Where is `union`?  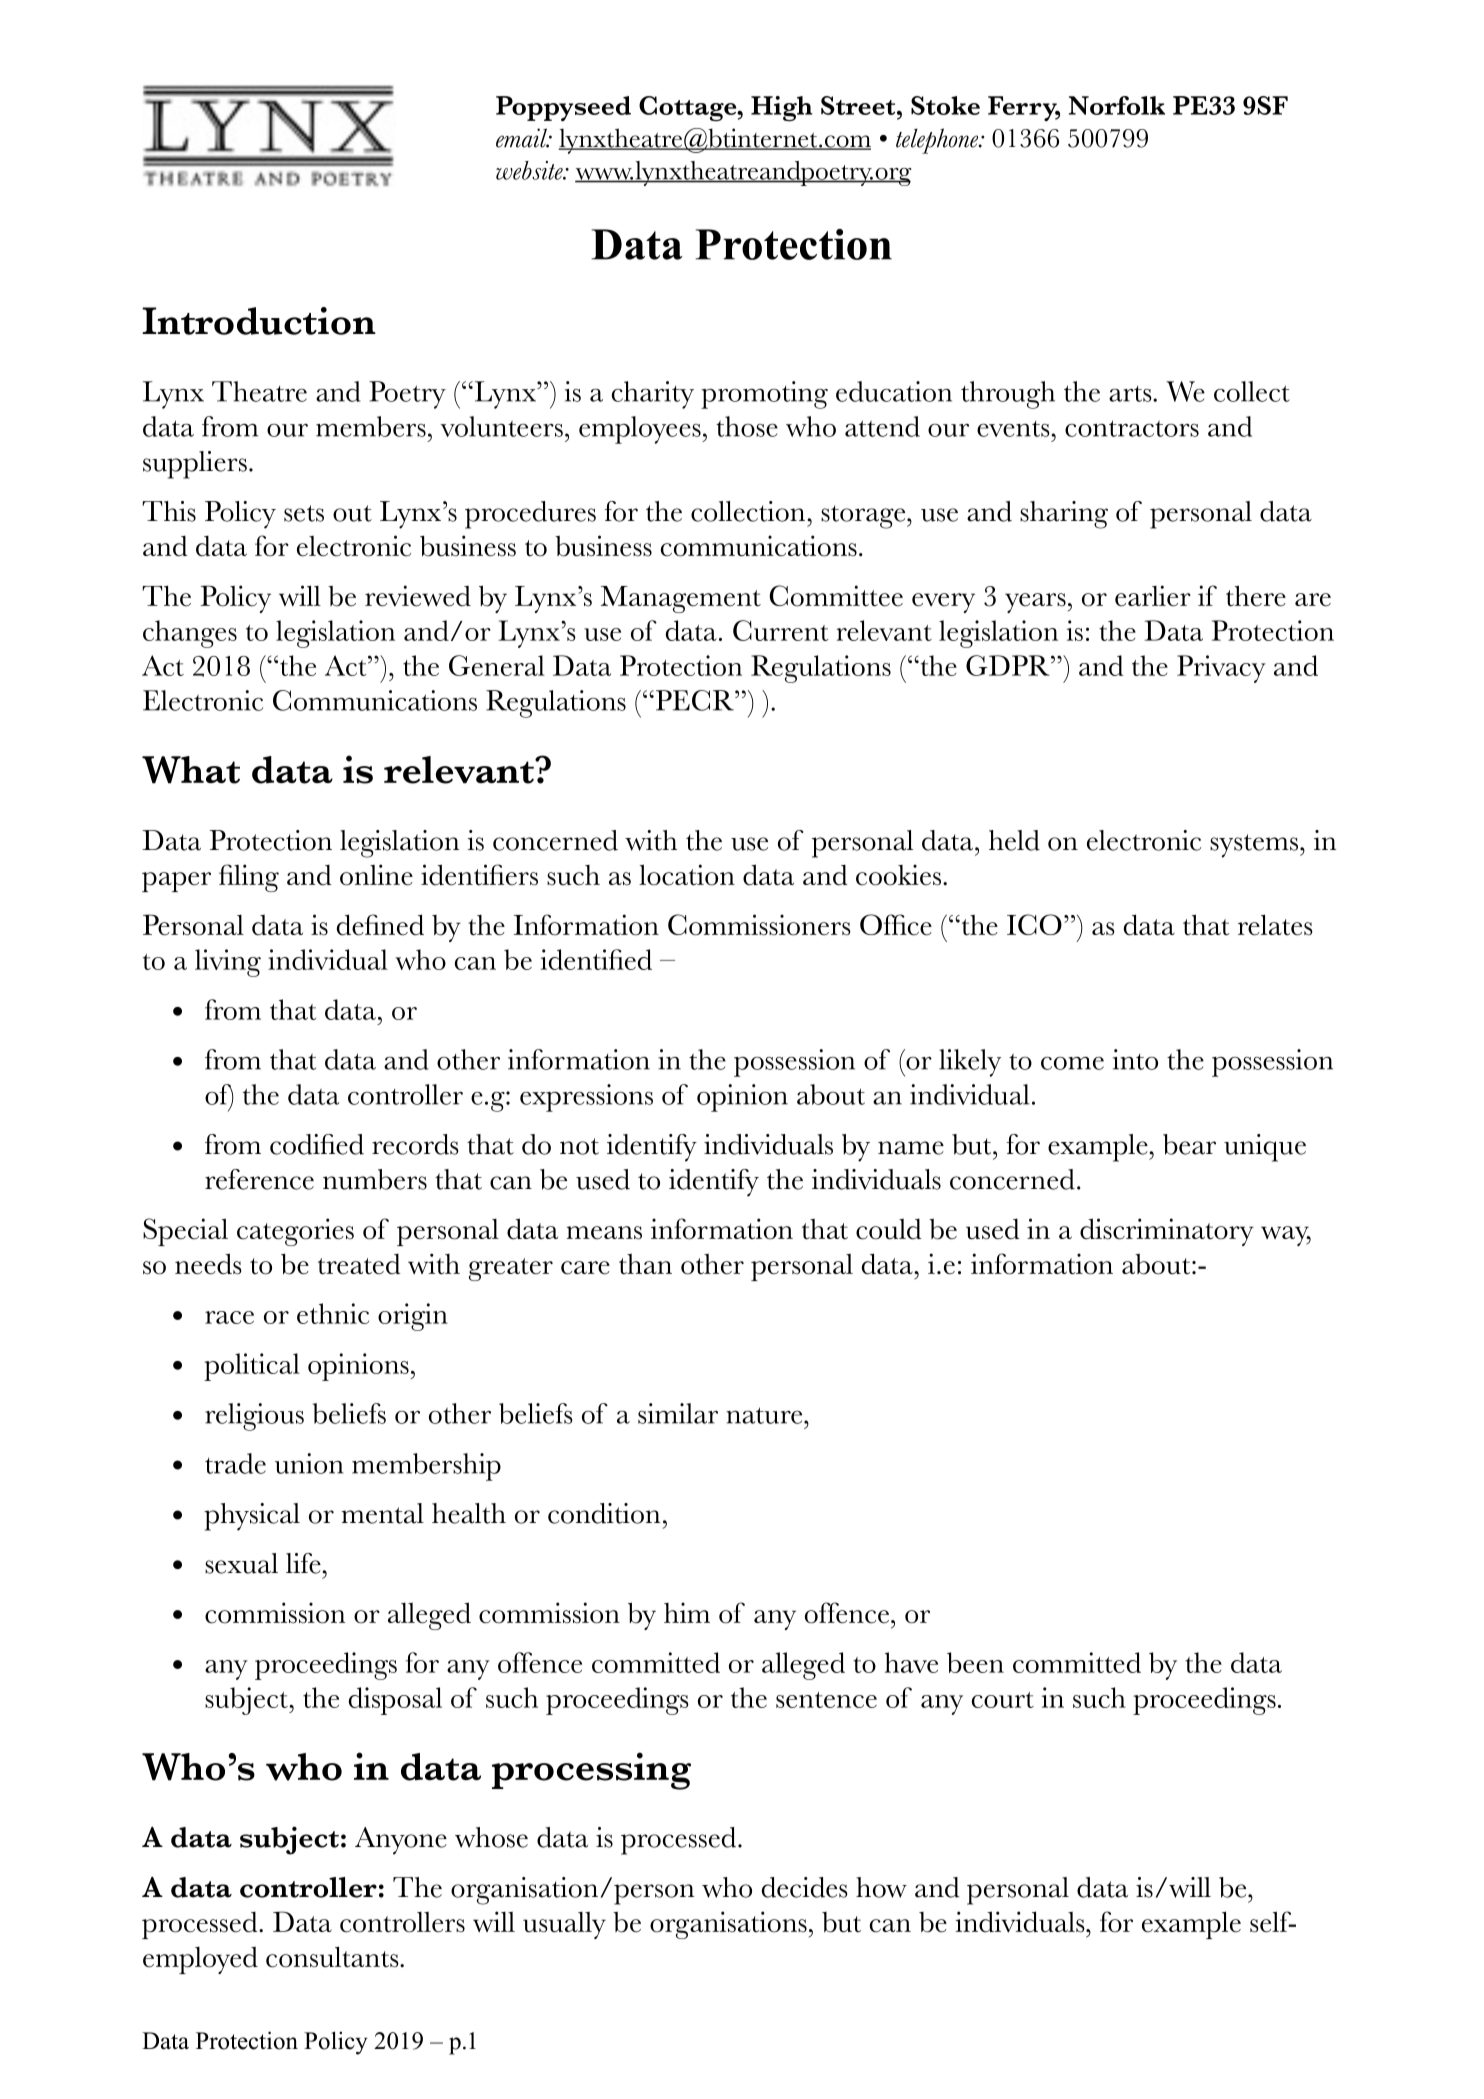
union is located at coordinates (309, 1463).
